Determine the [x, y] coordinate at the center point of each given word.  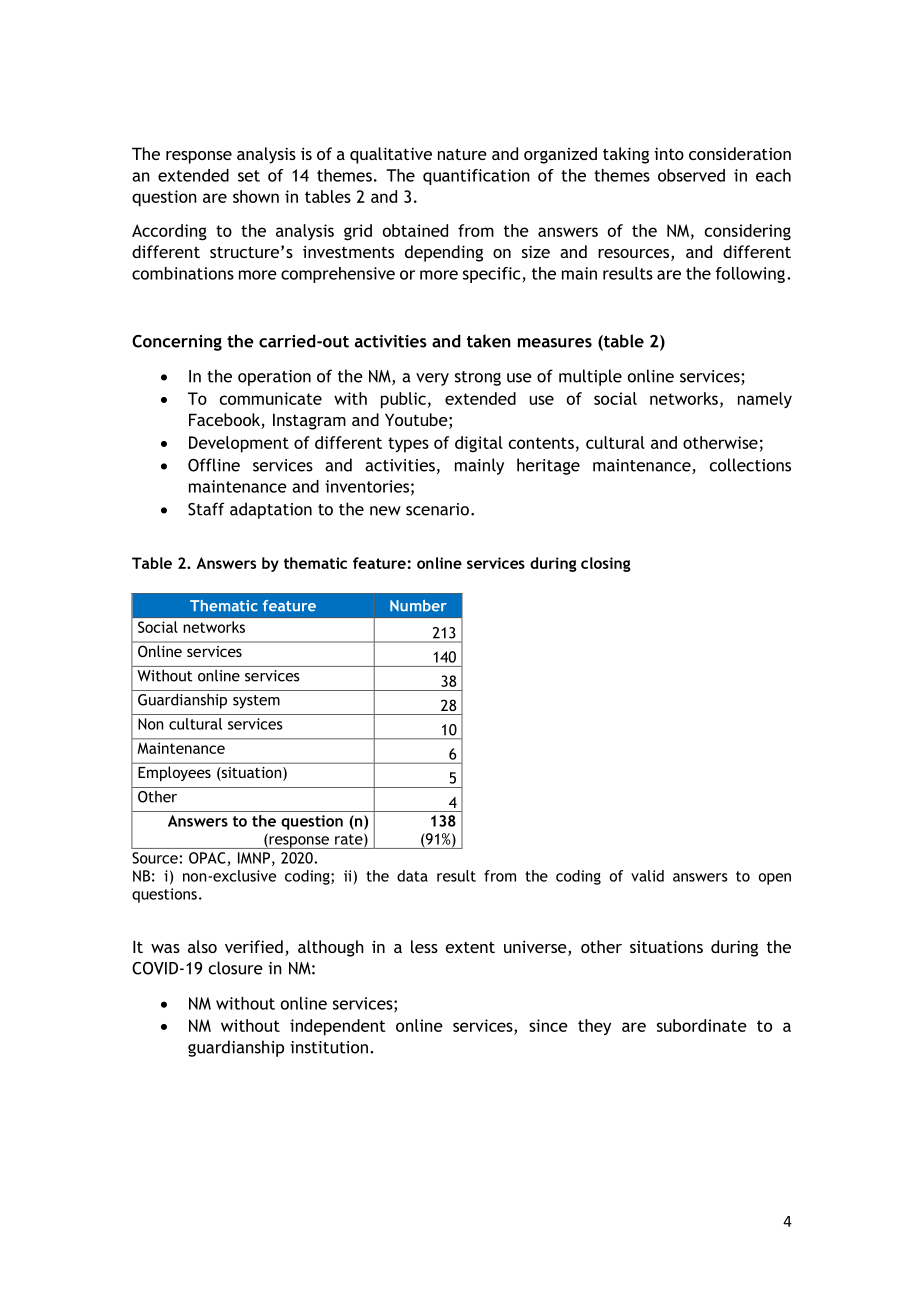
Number [418, 606]
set [249, 176]
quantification [476, 177]
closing [606, 564]
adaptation [271, 510]
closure [236, 968]
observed [691, 175]
